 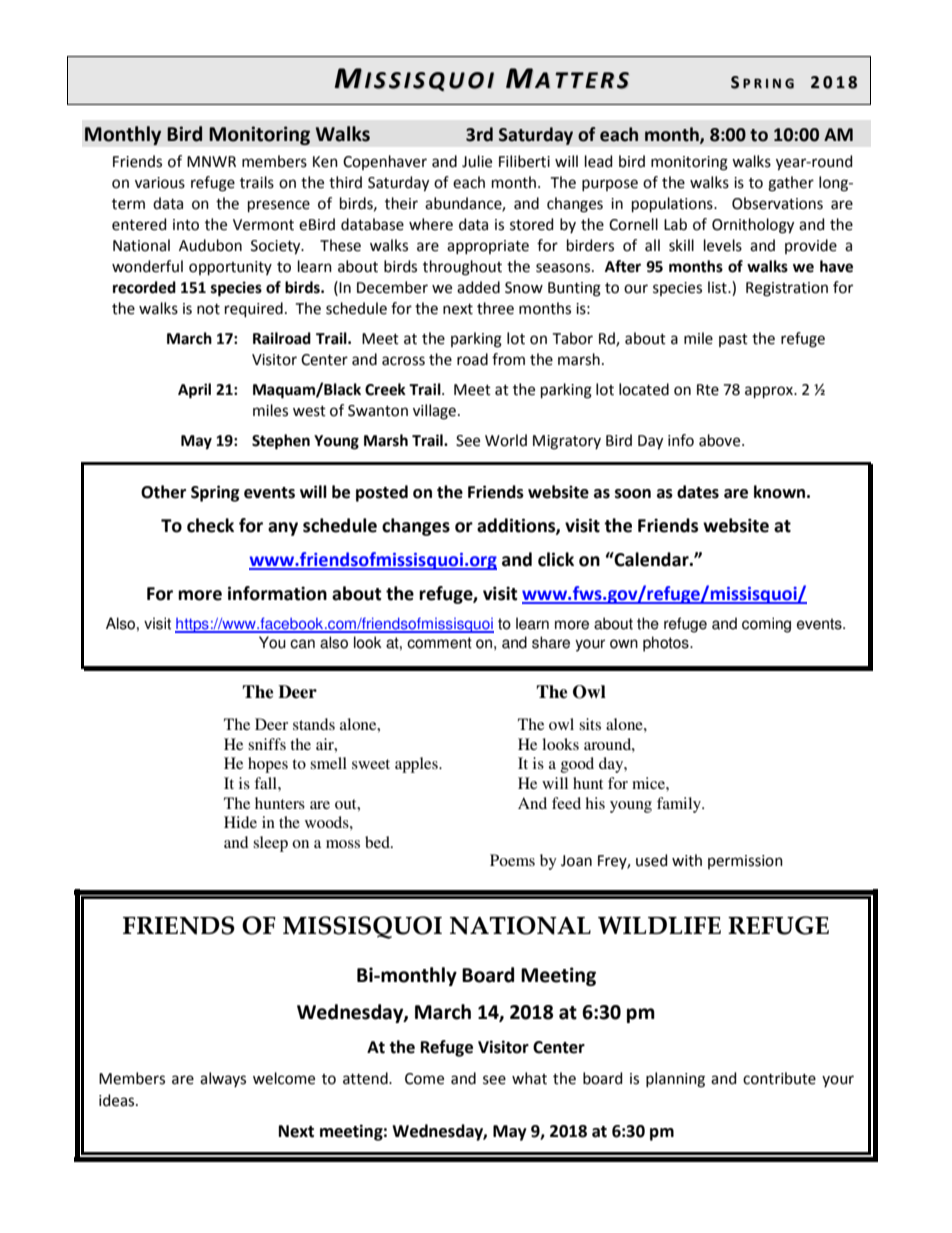 What do you see at coordinates (777, 203) in the document?
I see `Observations` at bounding box center [777, 203].
